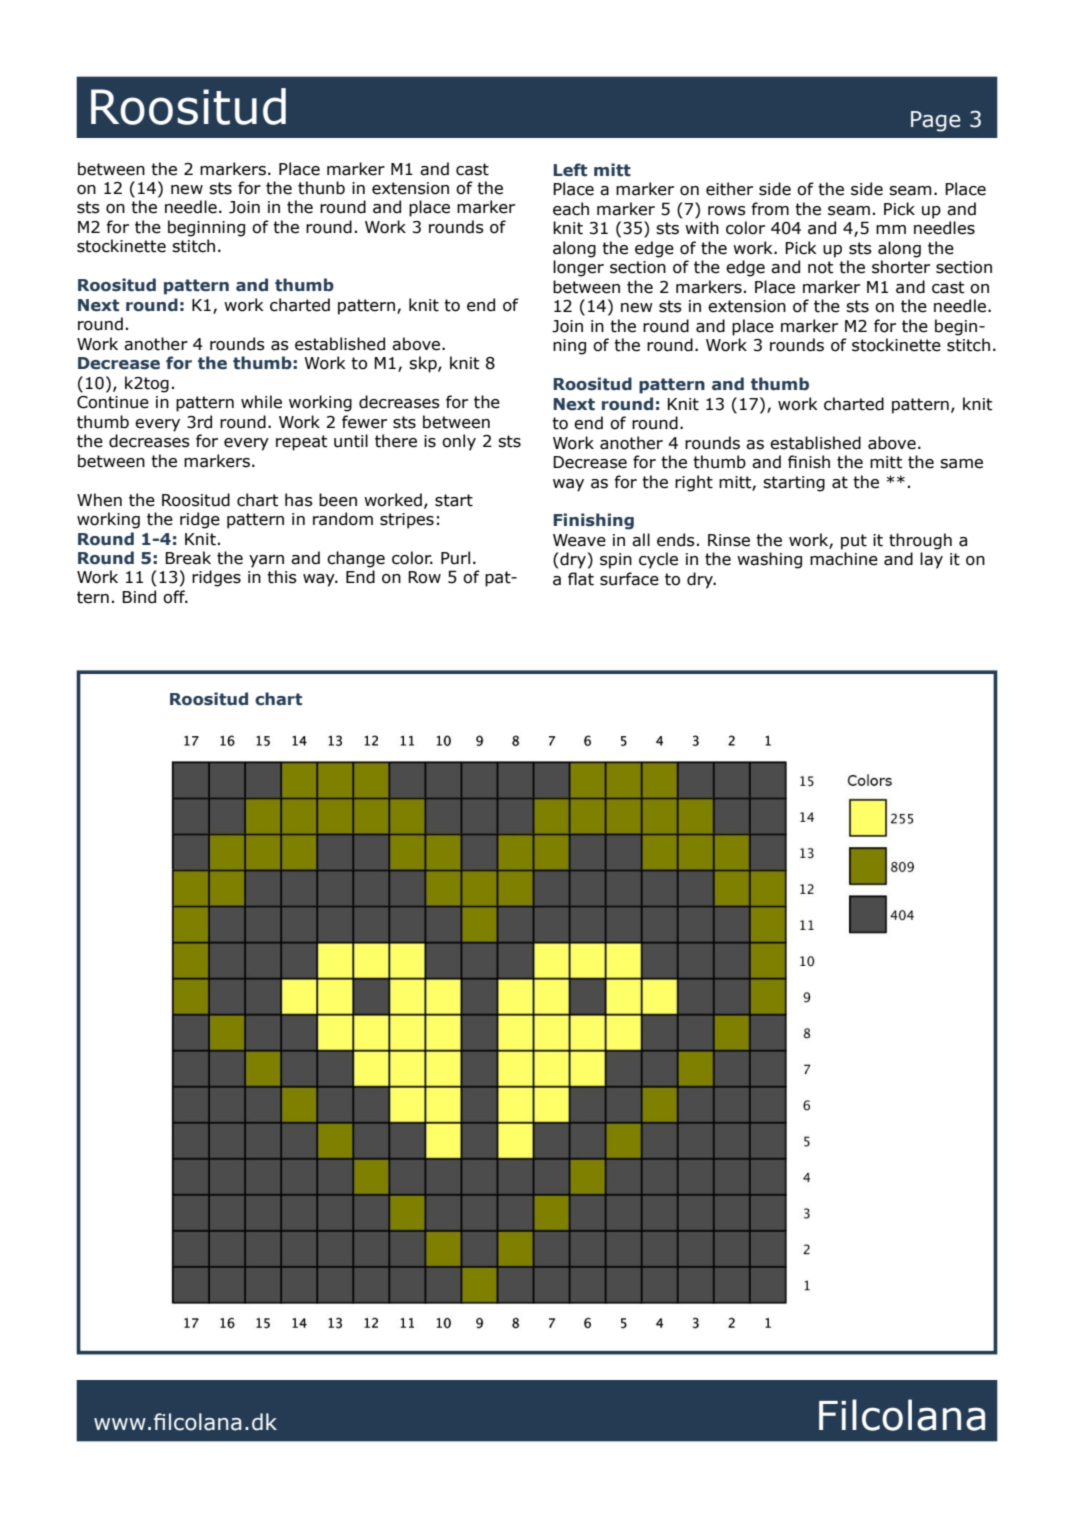  Describe the element at coordinates (961, 464) in the screenshot. I see `same` at that location.
